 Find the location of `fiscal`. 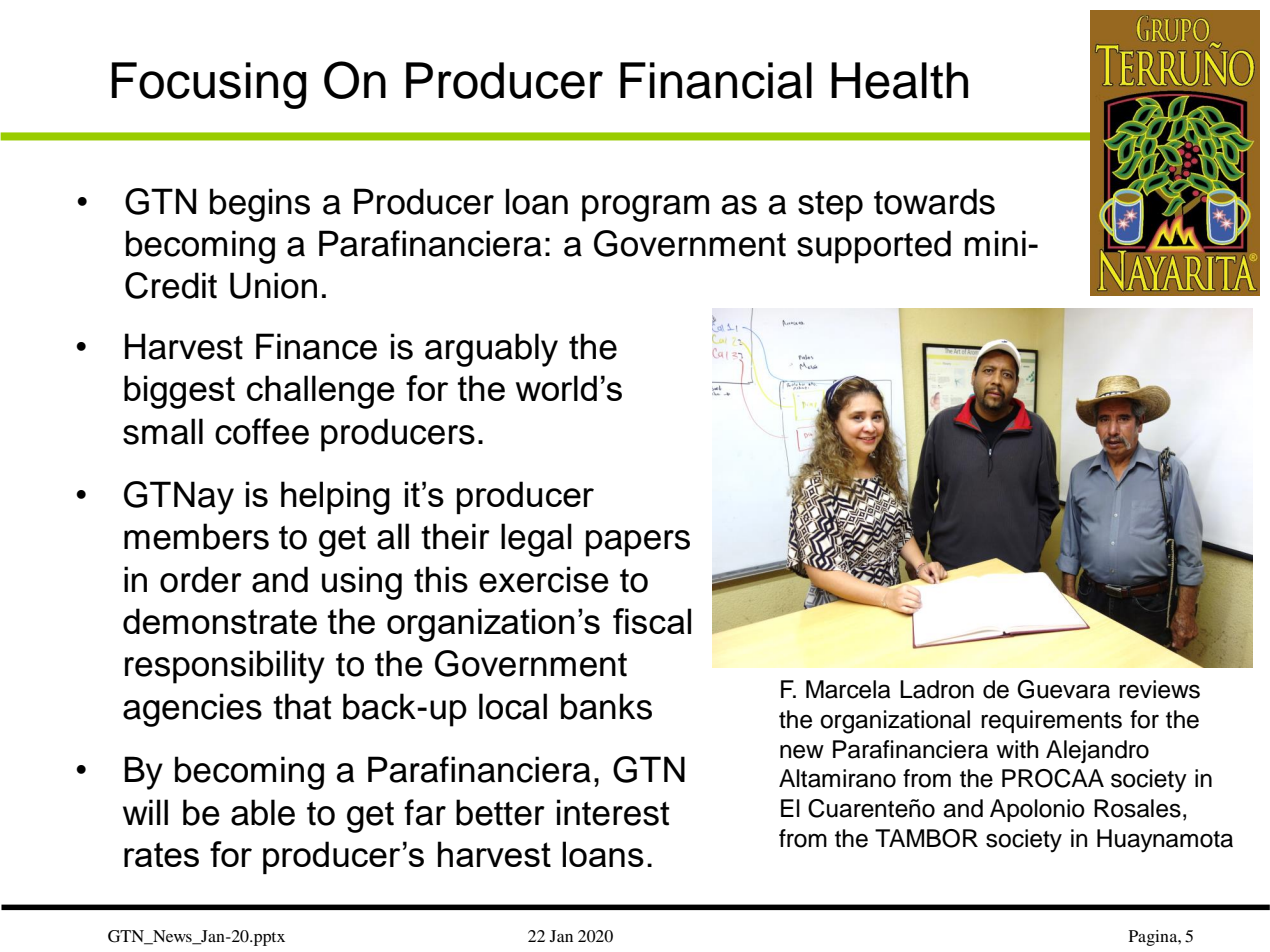

fiscal is located at coordinates (652, 621).
